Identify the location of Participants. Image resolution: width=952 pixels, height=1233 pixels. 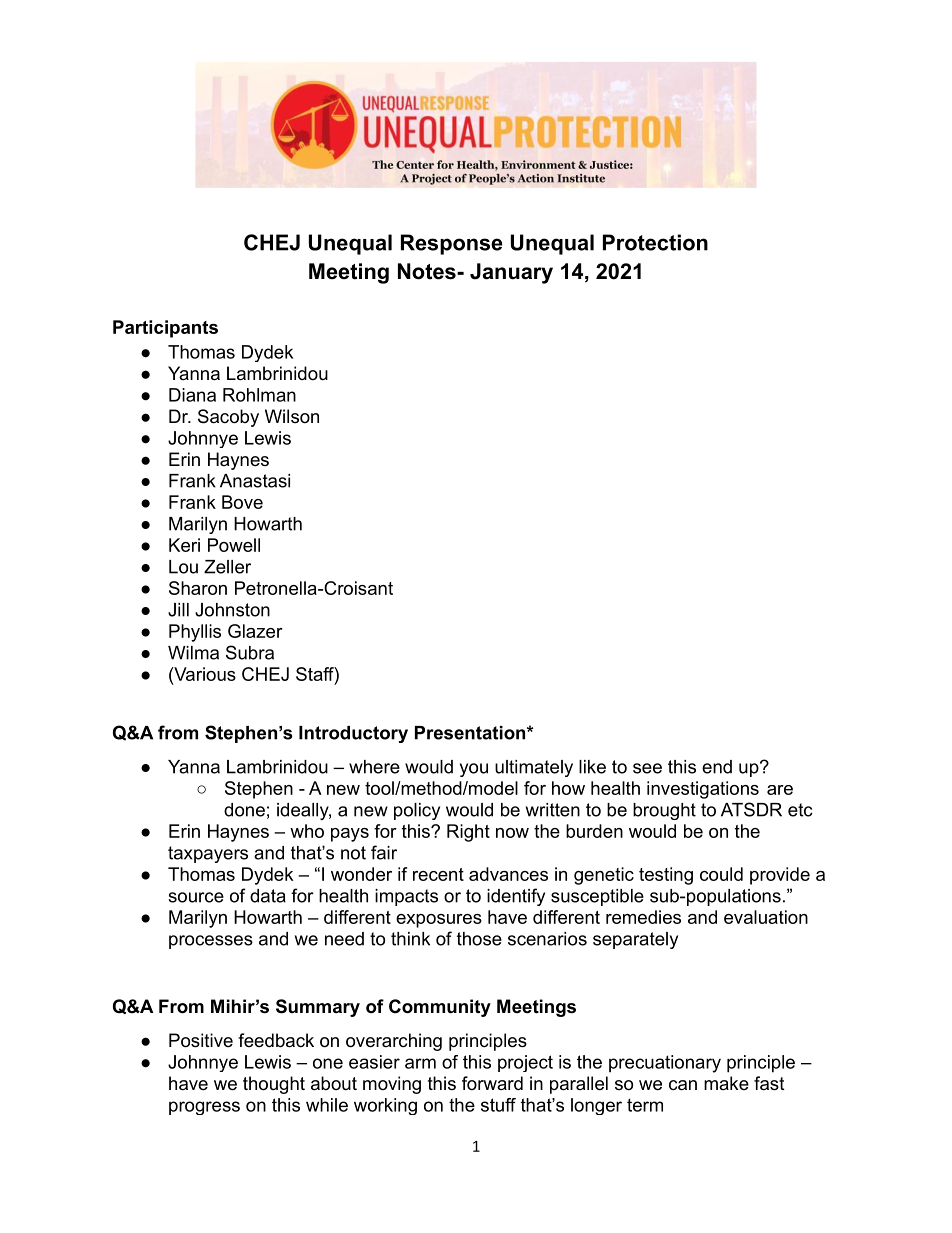
(165, 329).
